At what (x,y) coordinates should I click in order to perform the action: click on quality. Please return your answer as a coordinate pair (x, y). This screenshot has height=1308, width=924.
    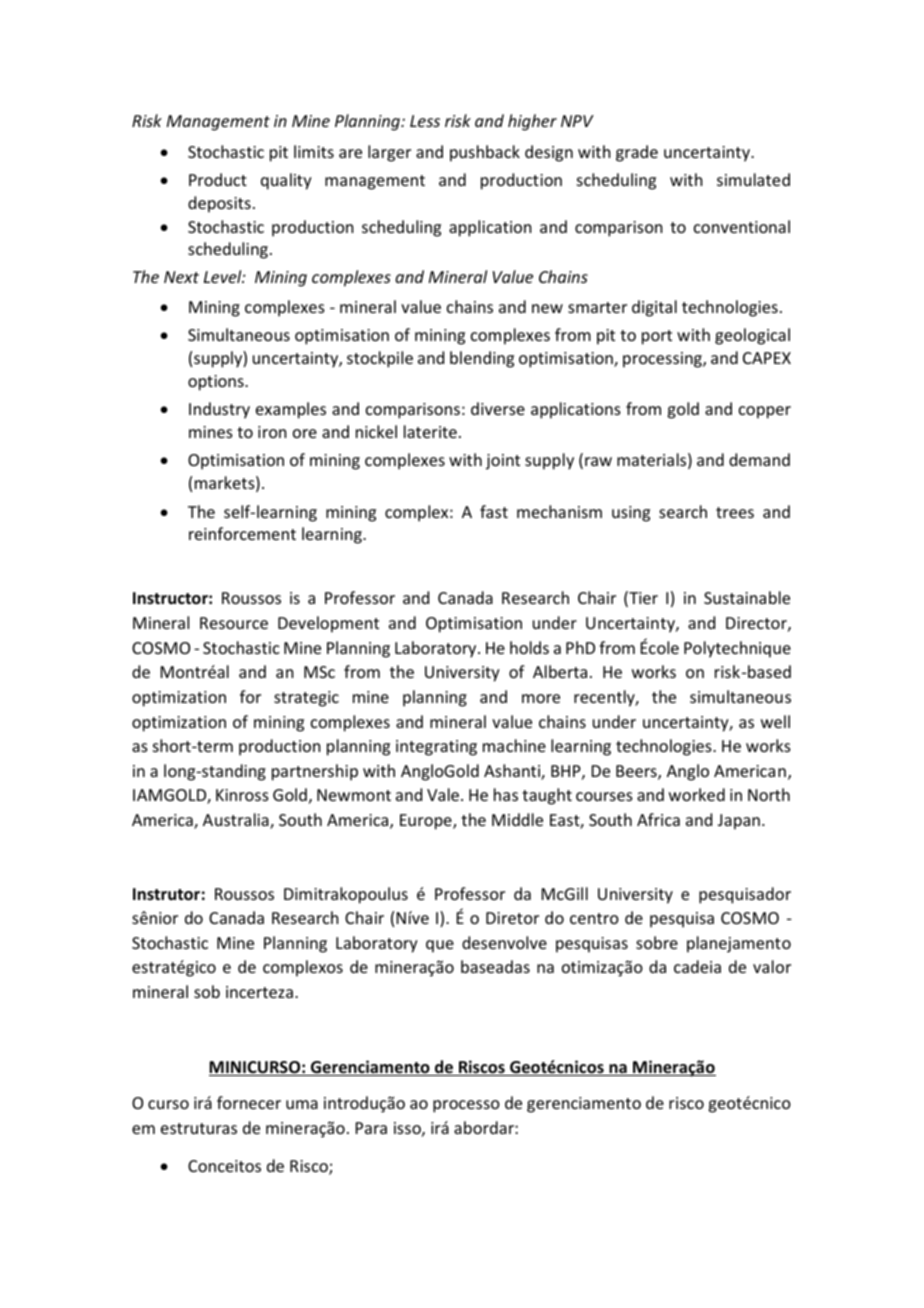
    Looking at the image, I should click on (286, 181).
